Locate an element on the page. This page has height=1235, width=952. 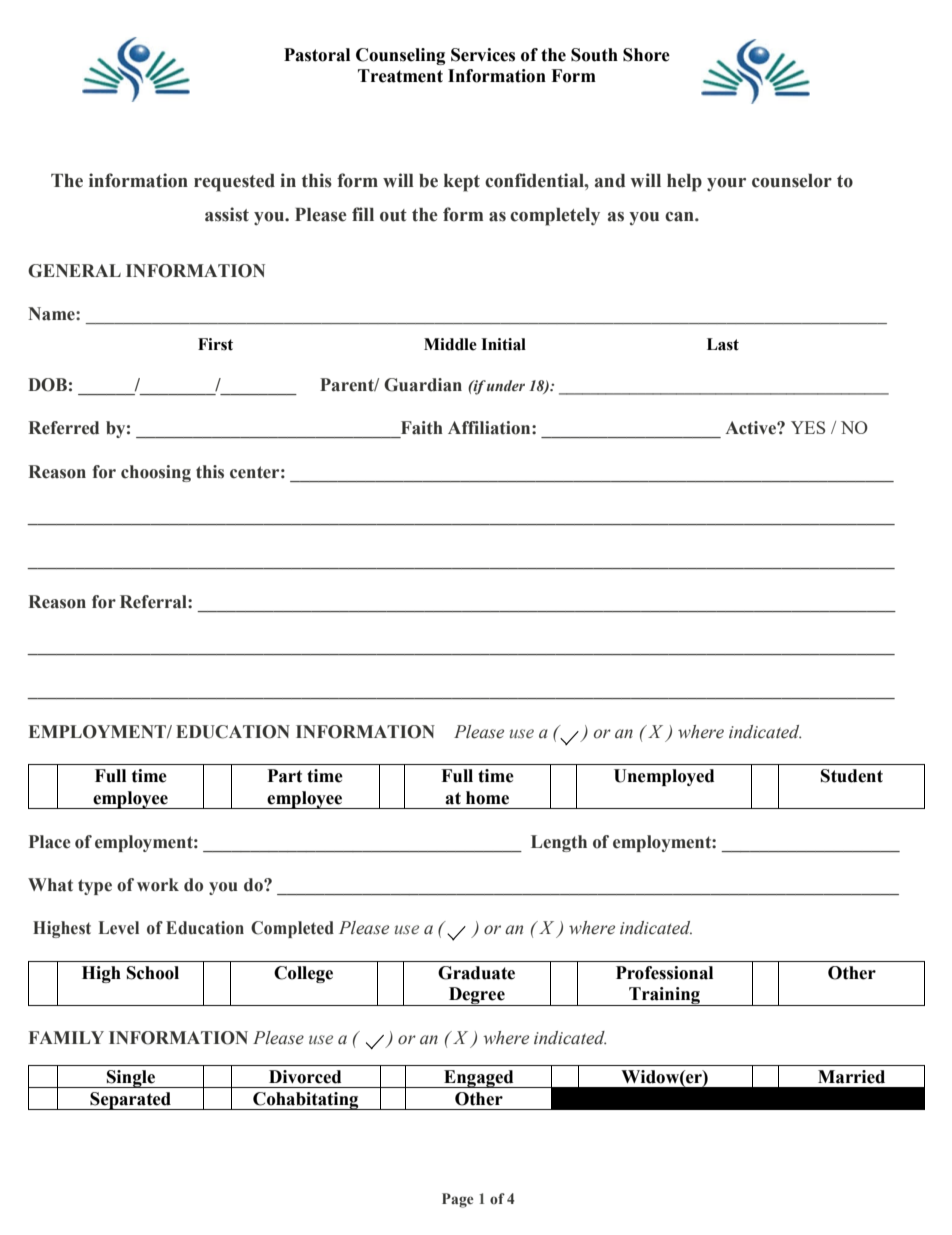
First is located at coordinates (215, 344).
